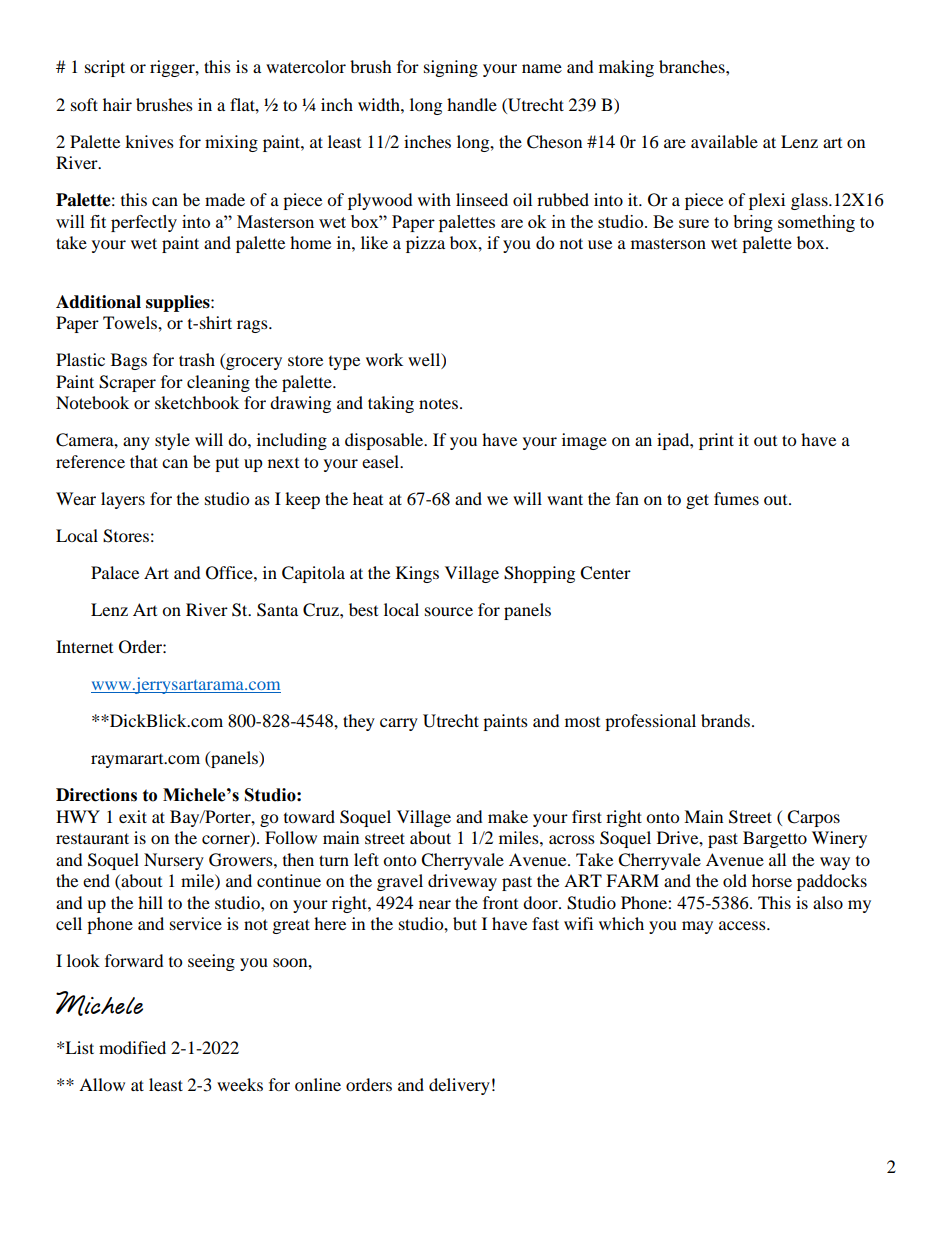  Describe the element at coordinates (743, 925) in the screenshot. I see `access` at that location.
